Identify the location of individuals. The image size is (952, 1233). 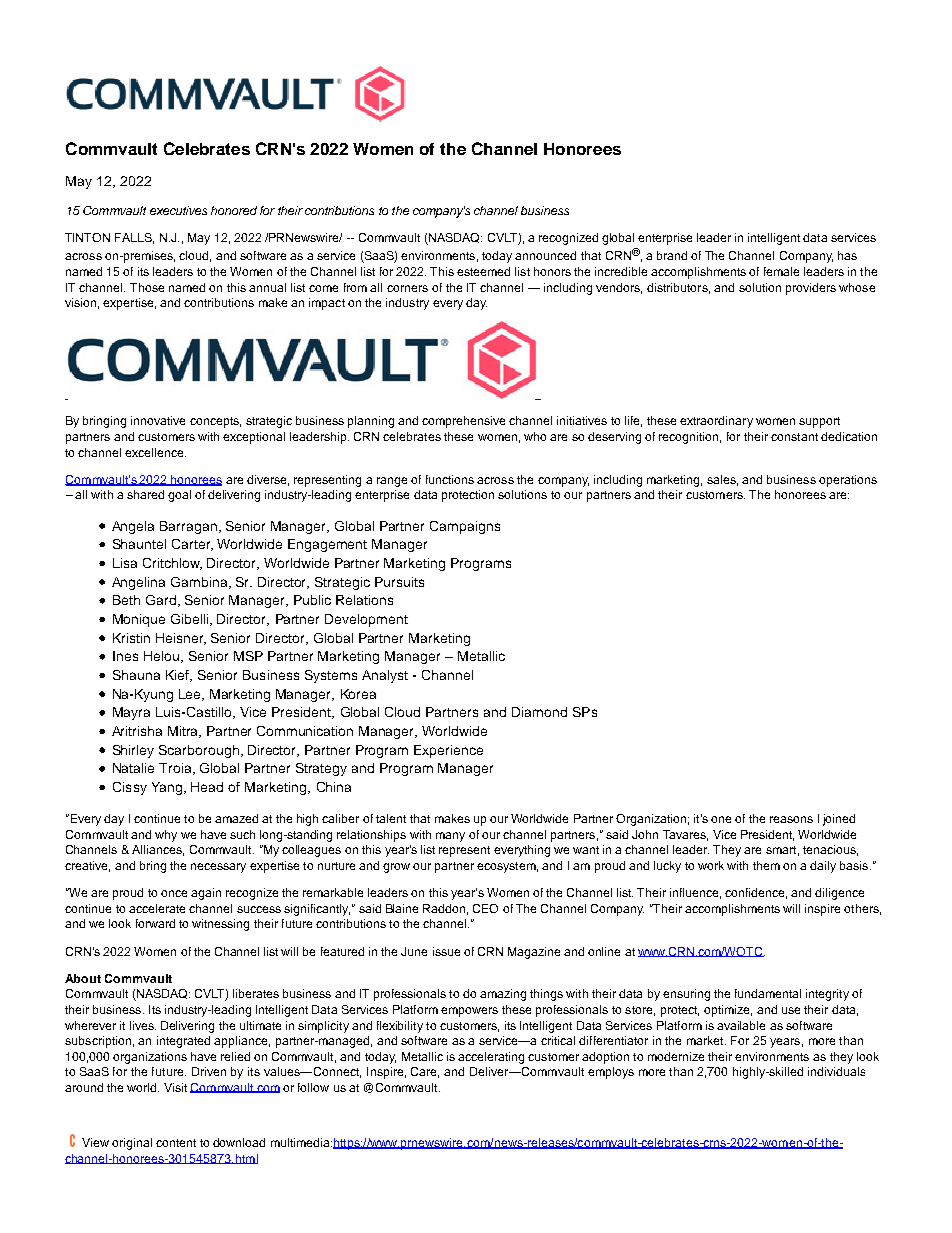
(836, 1071).
